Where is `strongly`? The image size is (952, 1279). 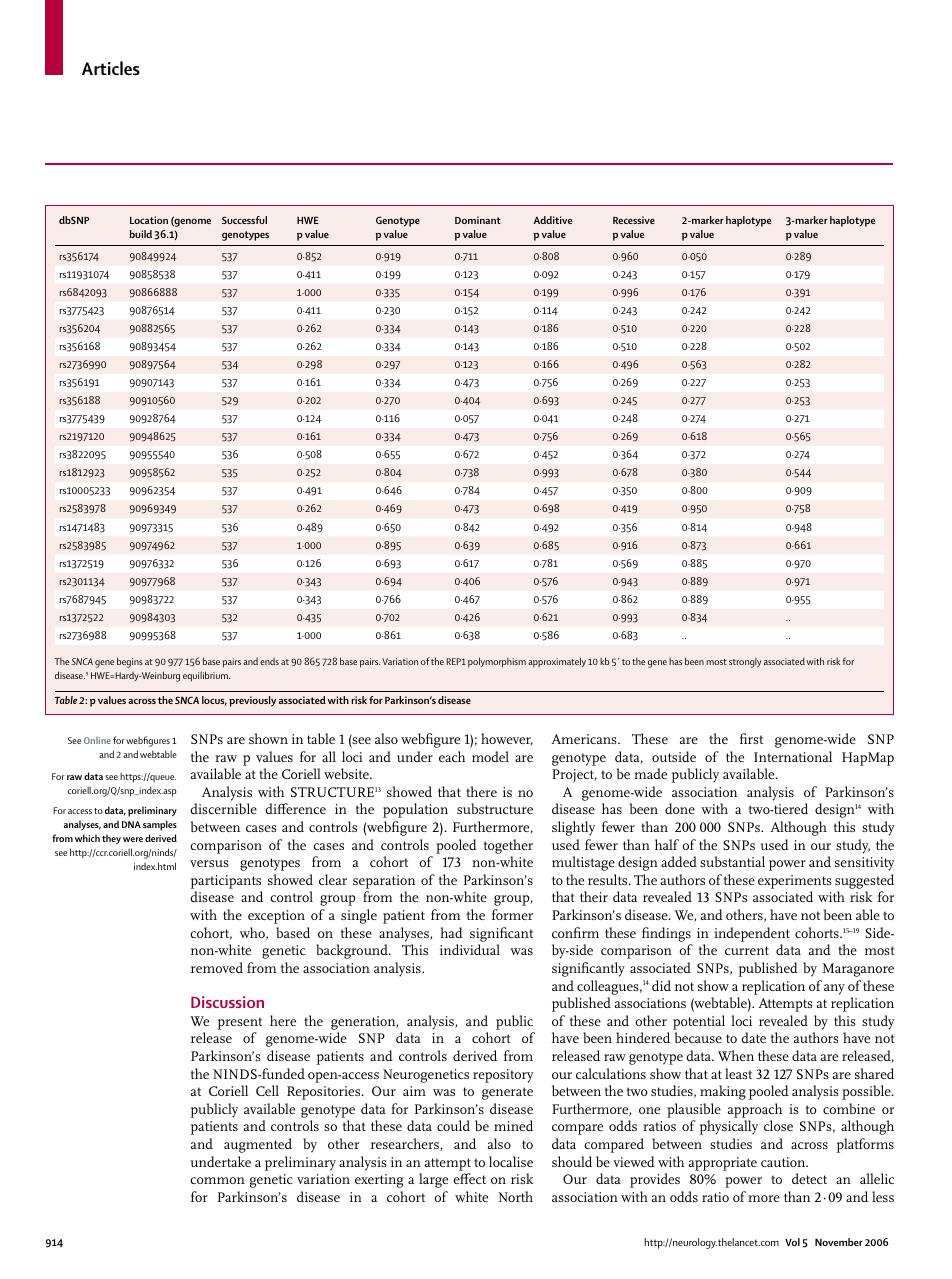
strongly is located at coordinates (745, 663).
